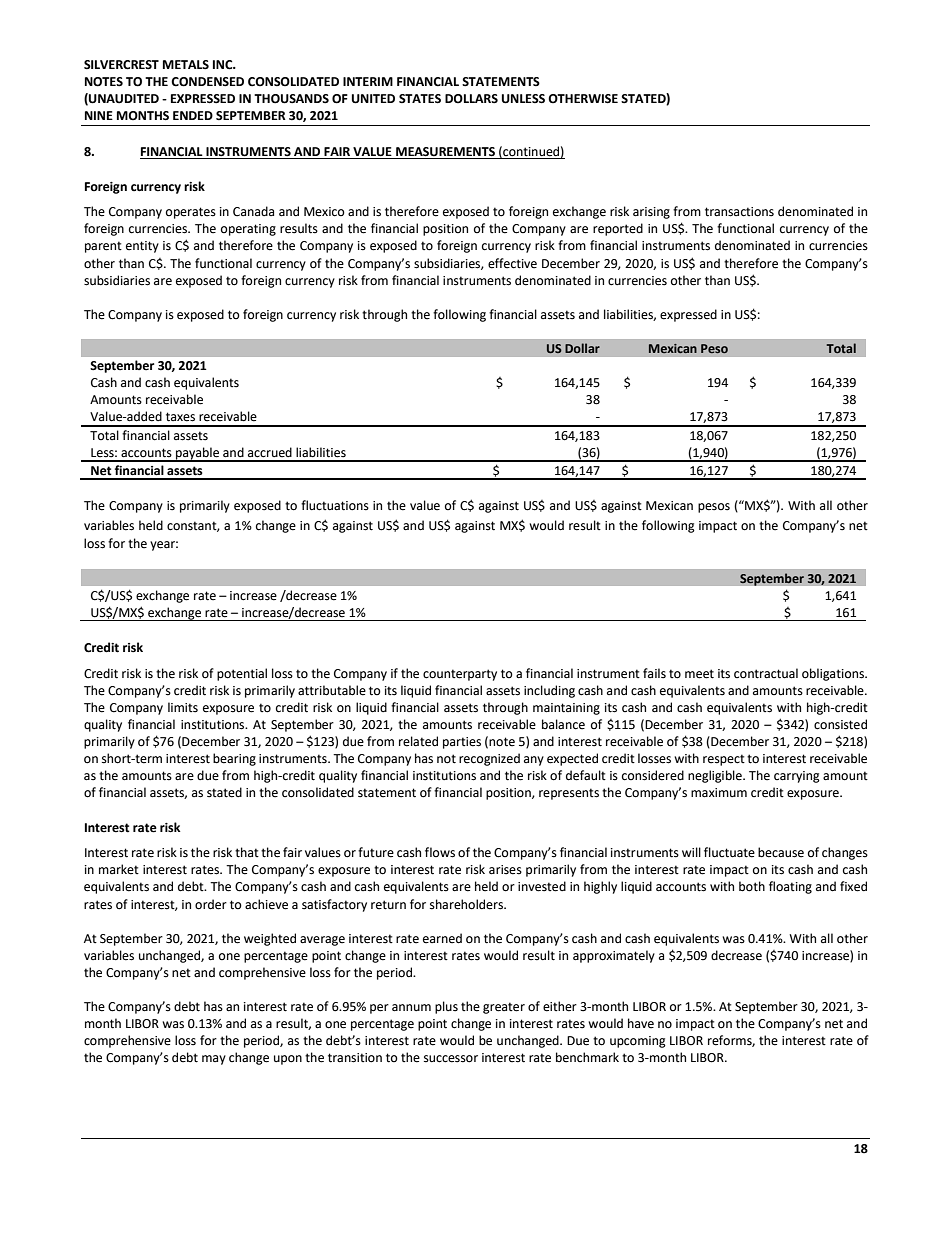 The width and height of the document is (952, 1233). What do you see at coordinates (651, 213) in the document?
I see `arising` at bounding box center [651, 213].
